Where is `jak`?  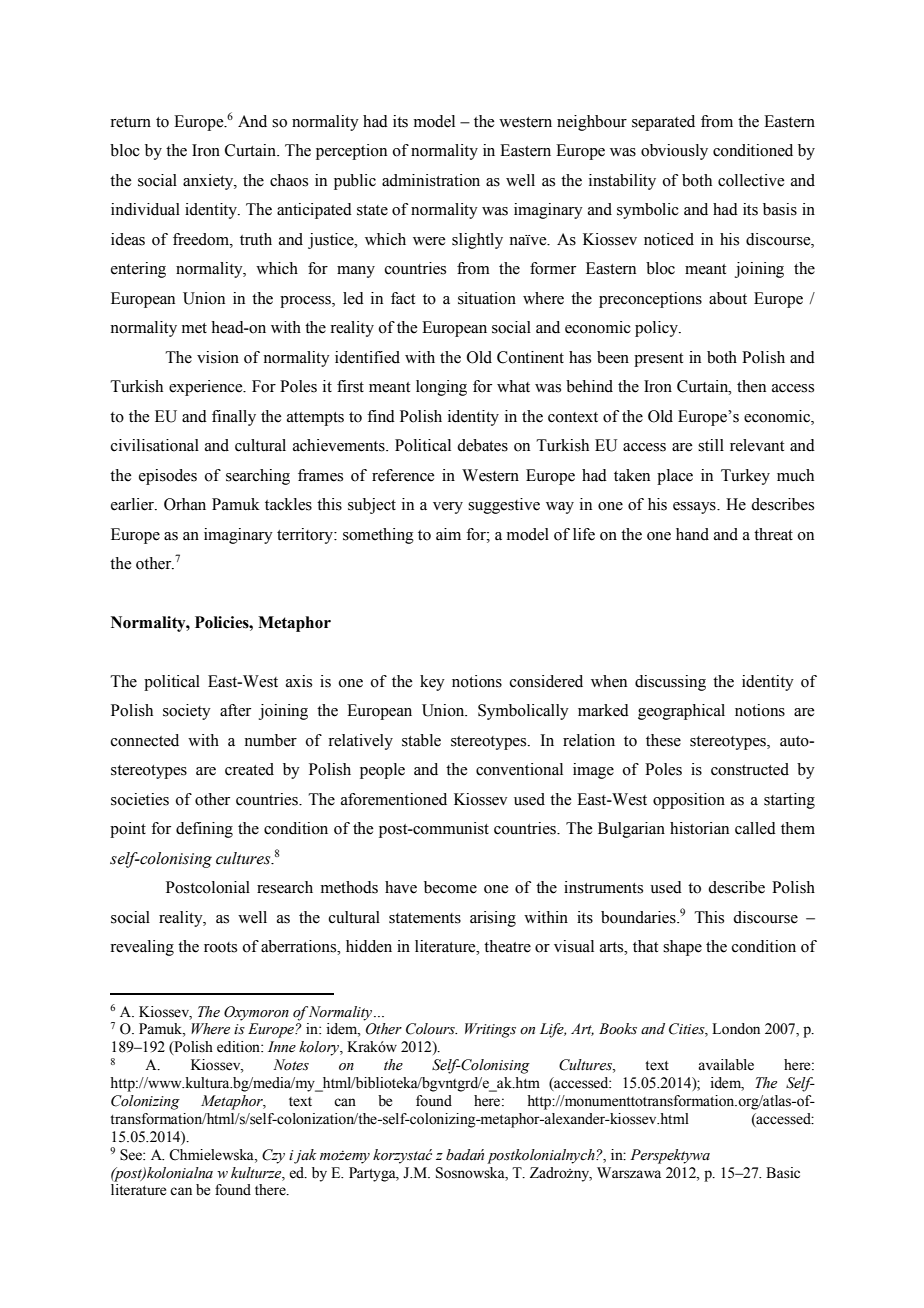 jak is located at coordinates (305, 1156).
